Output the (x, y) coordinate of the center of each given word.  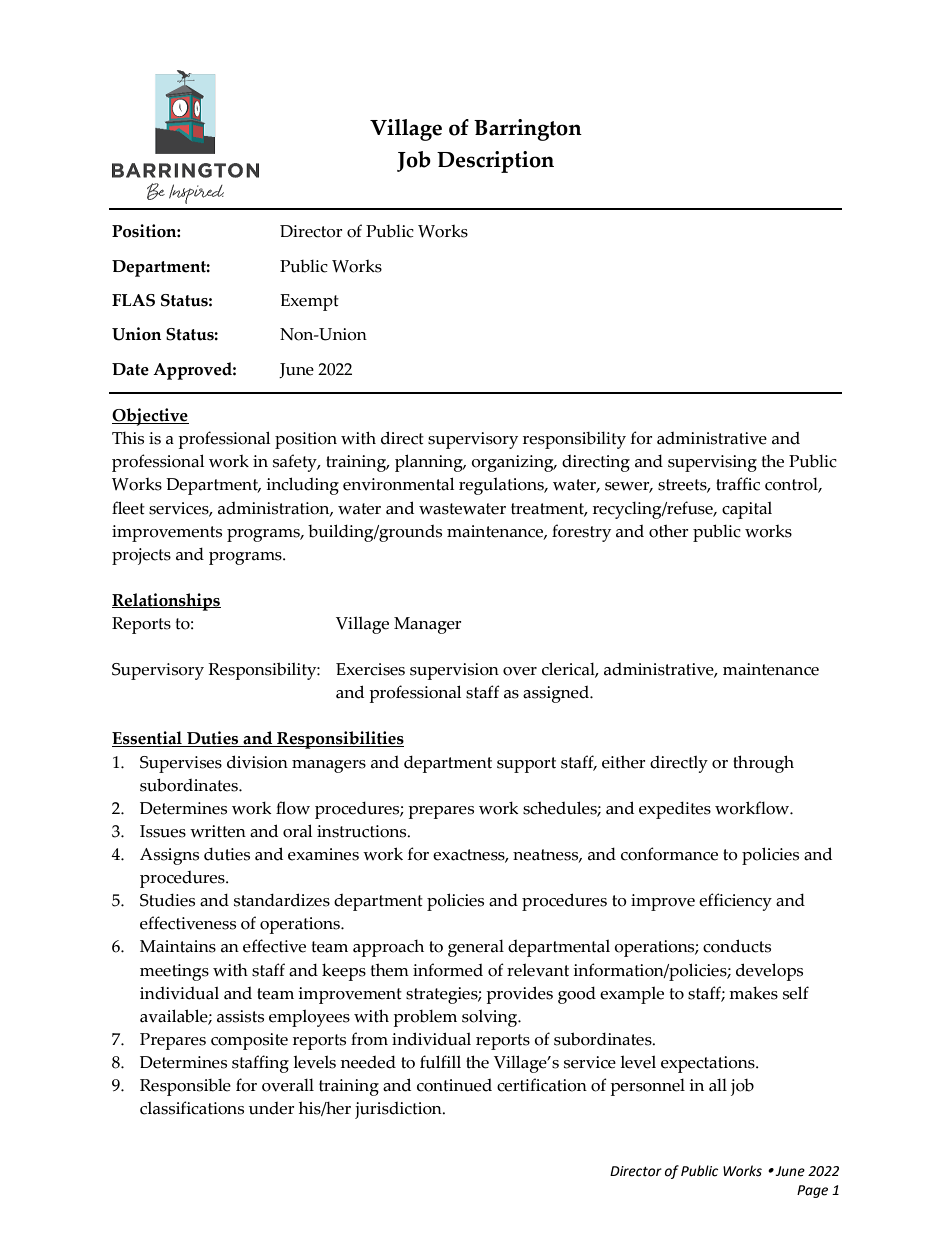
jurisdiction (399, 1110)
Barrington (528, 130)
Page (812, 1191)
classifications (192, 1108)
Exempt (309, 302)
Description (495, 162)
